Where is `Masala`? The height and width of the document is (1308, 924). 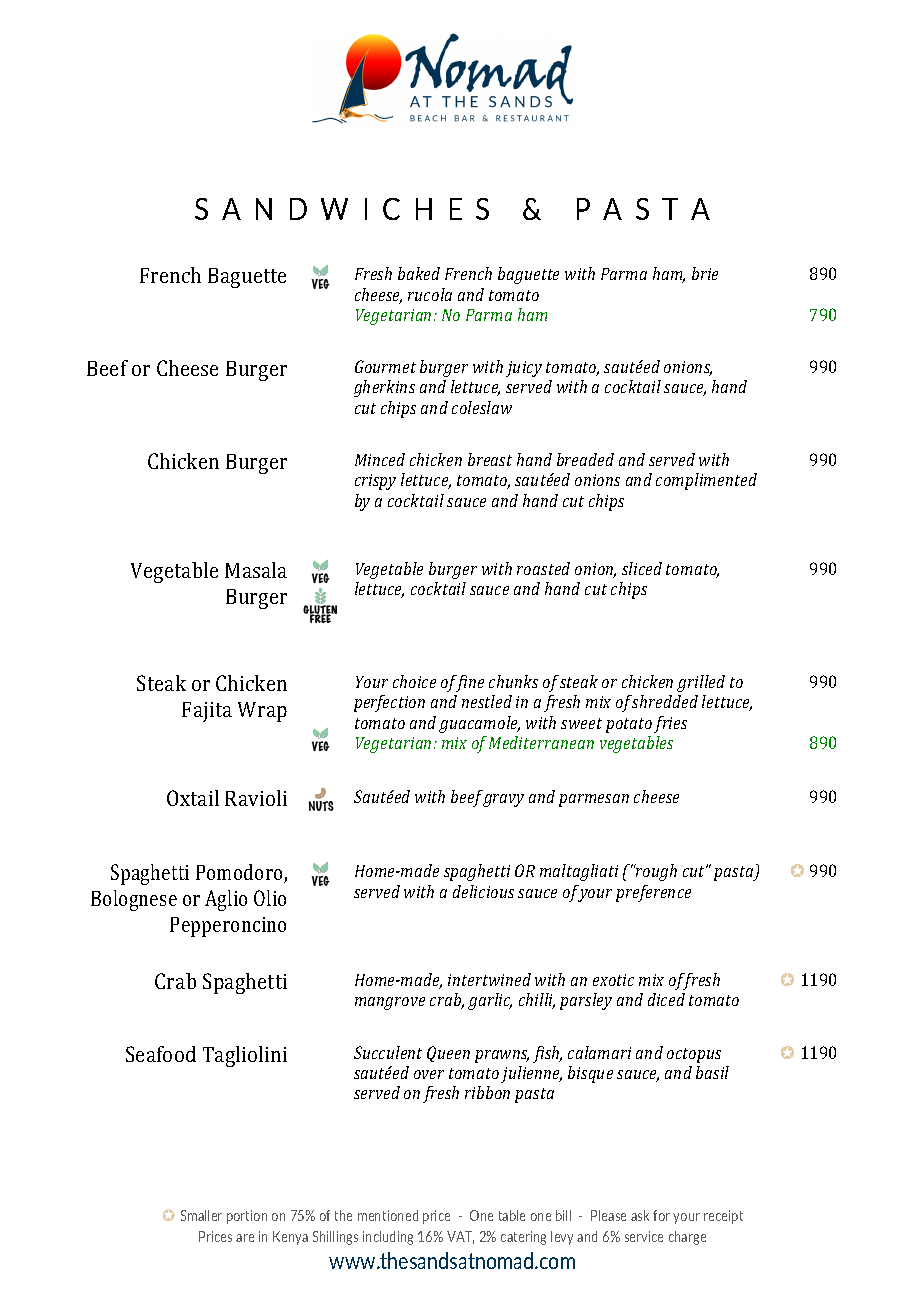
Masala is located at coordinates (256, 570).
